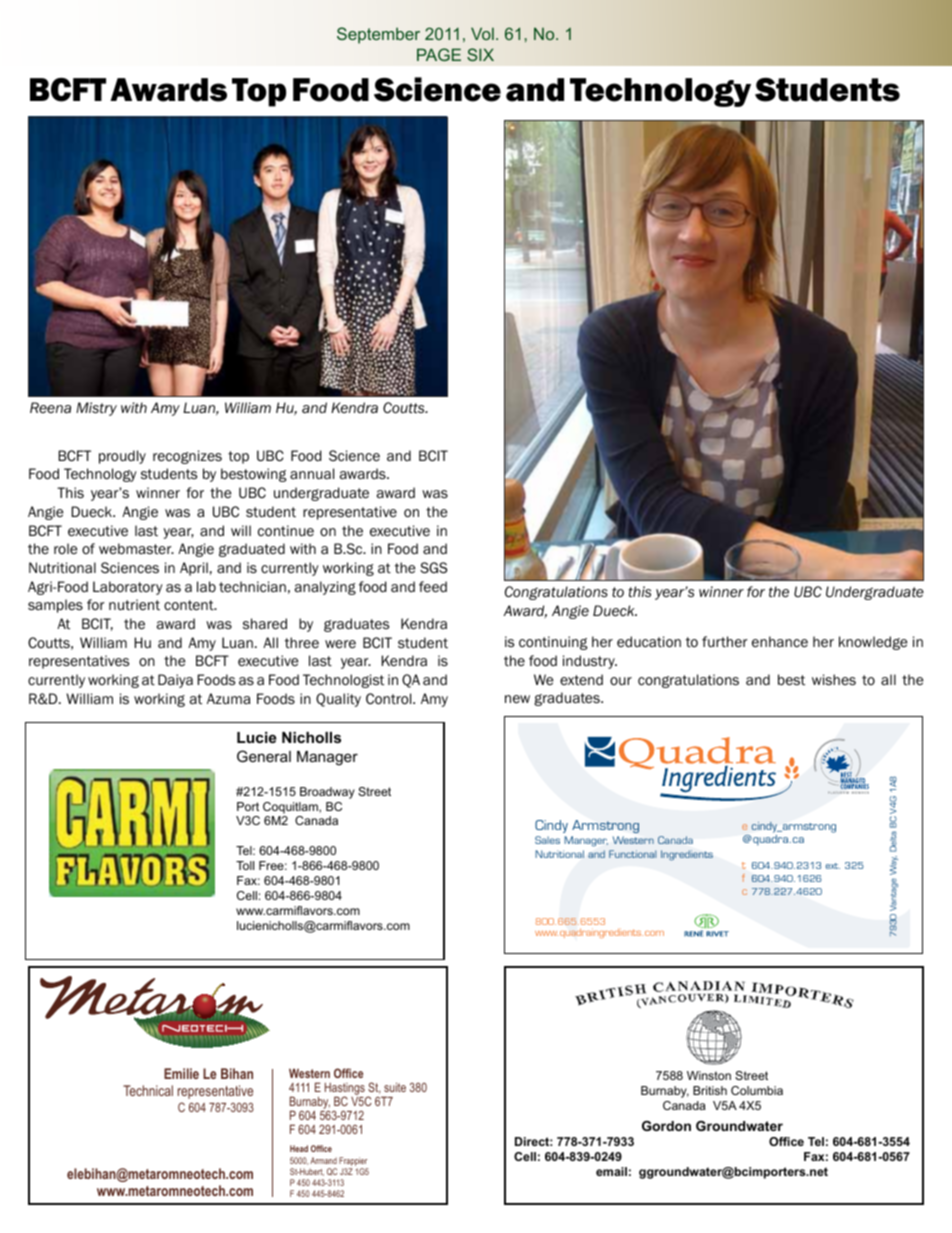  I want to click on Sales, so click(547, 840).
